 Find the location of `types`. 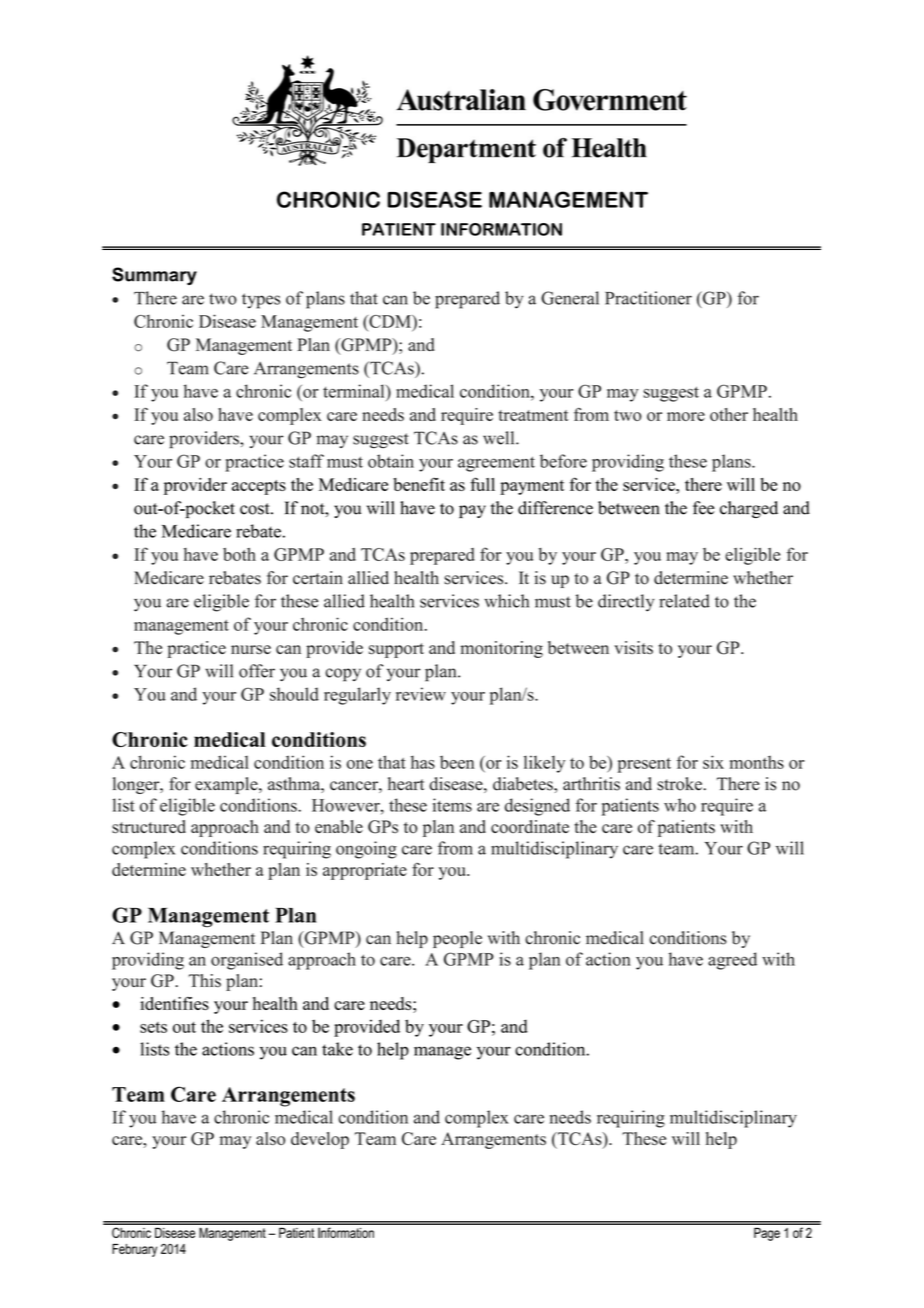

types is located at coordinates (261, 301).
